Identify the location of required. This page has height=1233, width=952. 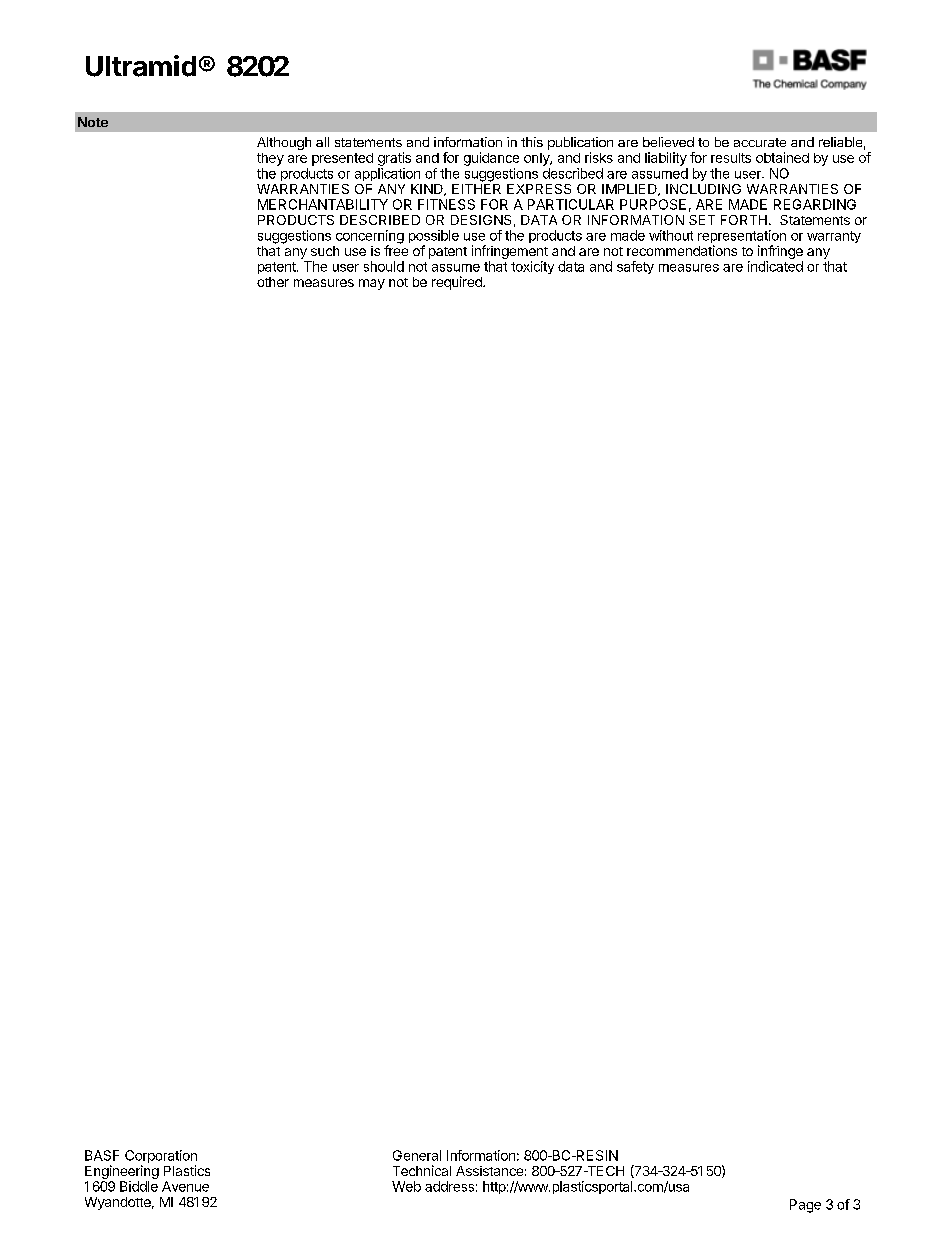
(458, 283).
